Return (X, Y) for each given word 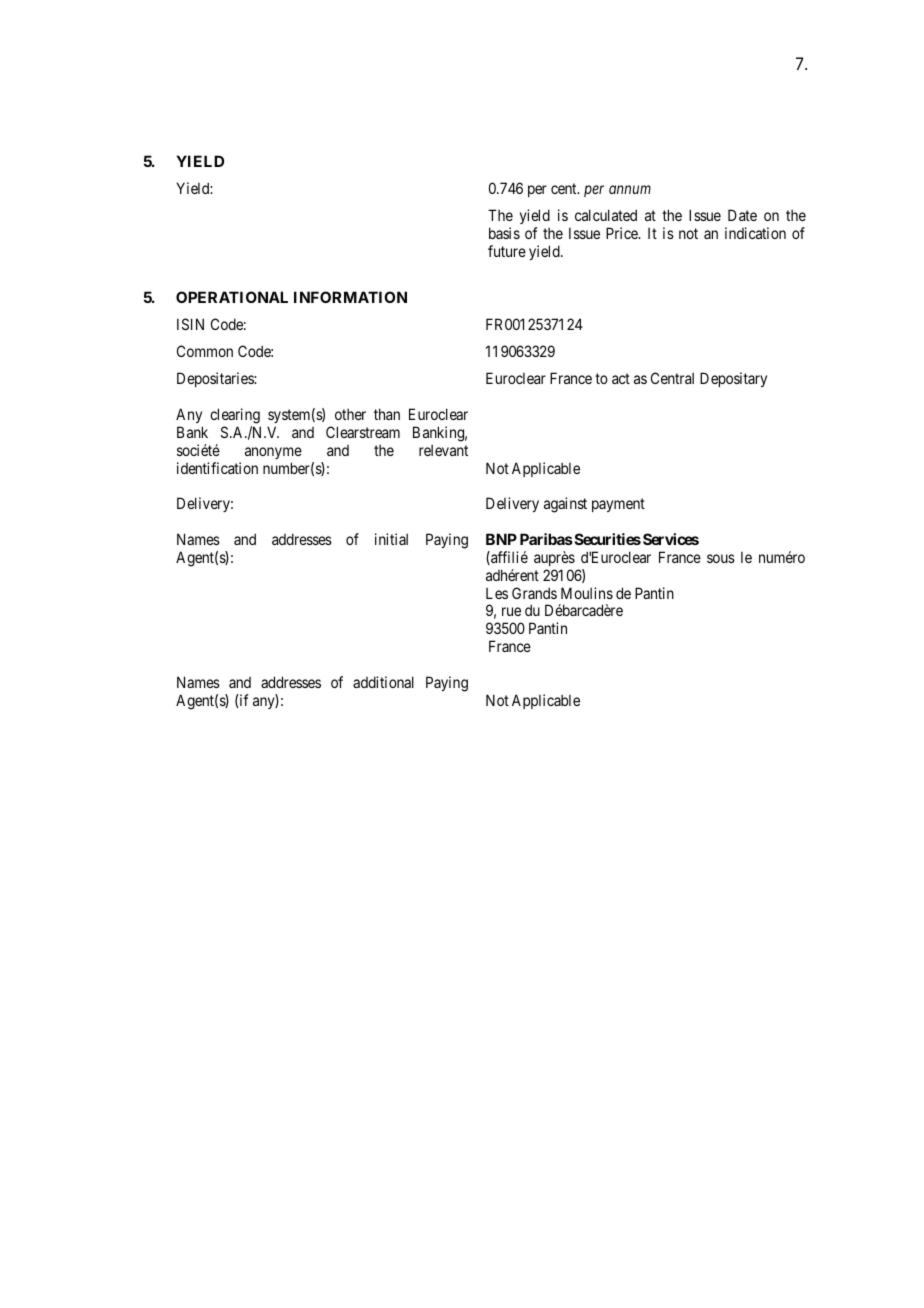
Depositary (733, 379)
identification (217, 468)
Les (497, 593)
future (507, 251)
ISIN (190, 324)
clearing (235, 416)
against (565, 505)
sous (721, 558)
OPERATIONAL (232, 297)
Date (742, 215)
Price (623, 233)
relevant (443, 450)
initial (391, 539)
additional (383, 682)
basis (504, 233)
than (387, 414)
